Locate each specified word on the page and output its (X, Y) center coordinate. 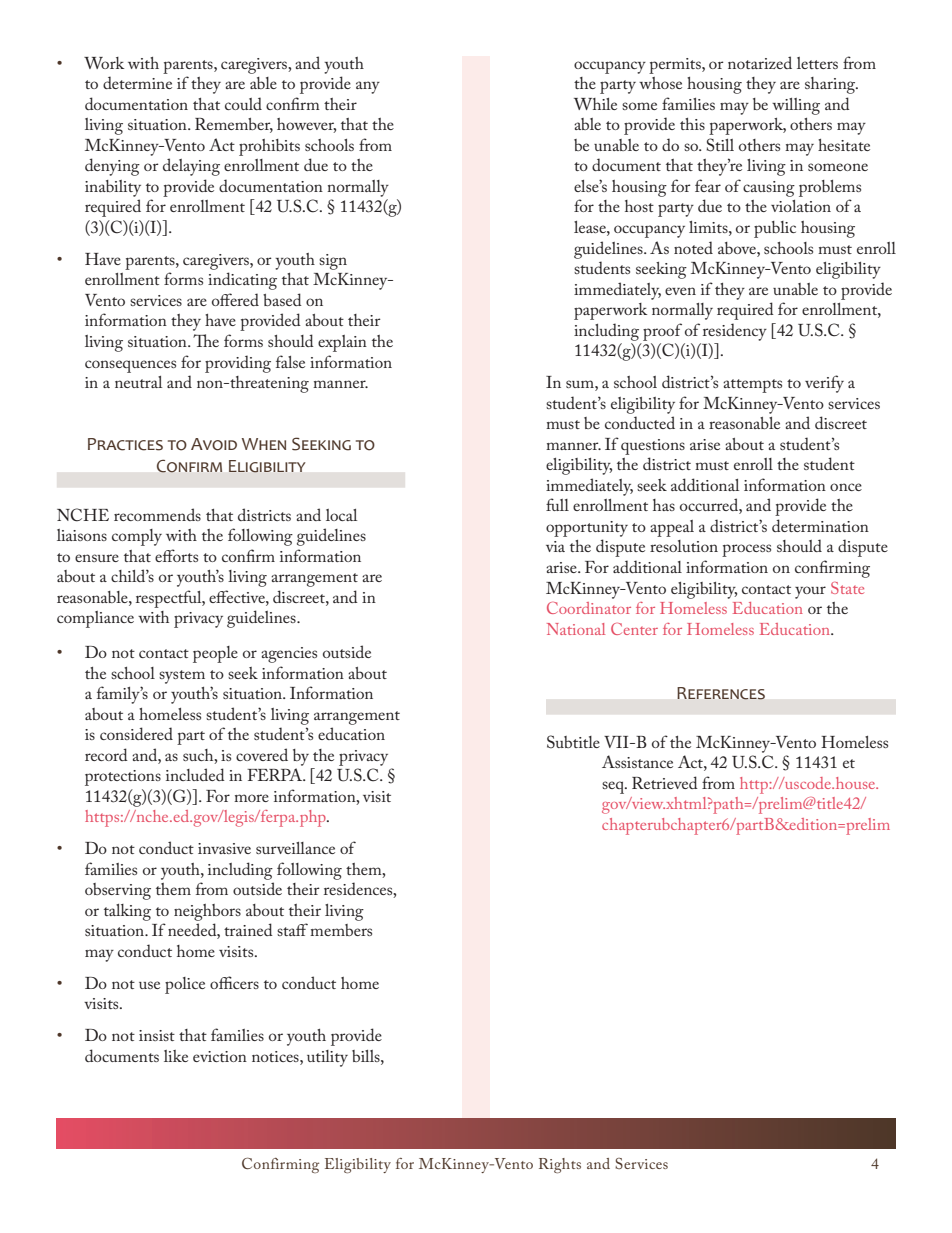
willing (796, 106)
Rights (560, 1165)
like (176, 1056)
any (368, 87)
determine (137, 82)
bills (367, 1056)
